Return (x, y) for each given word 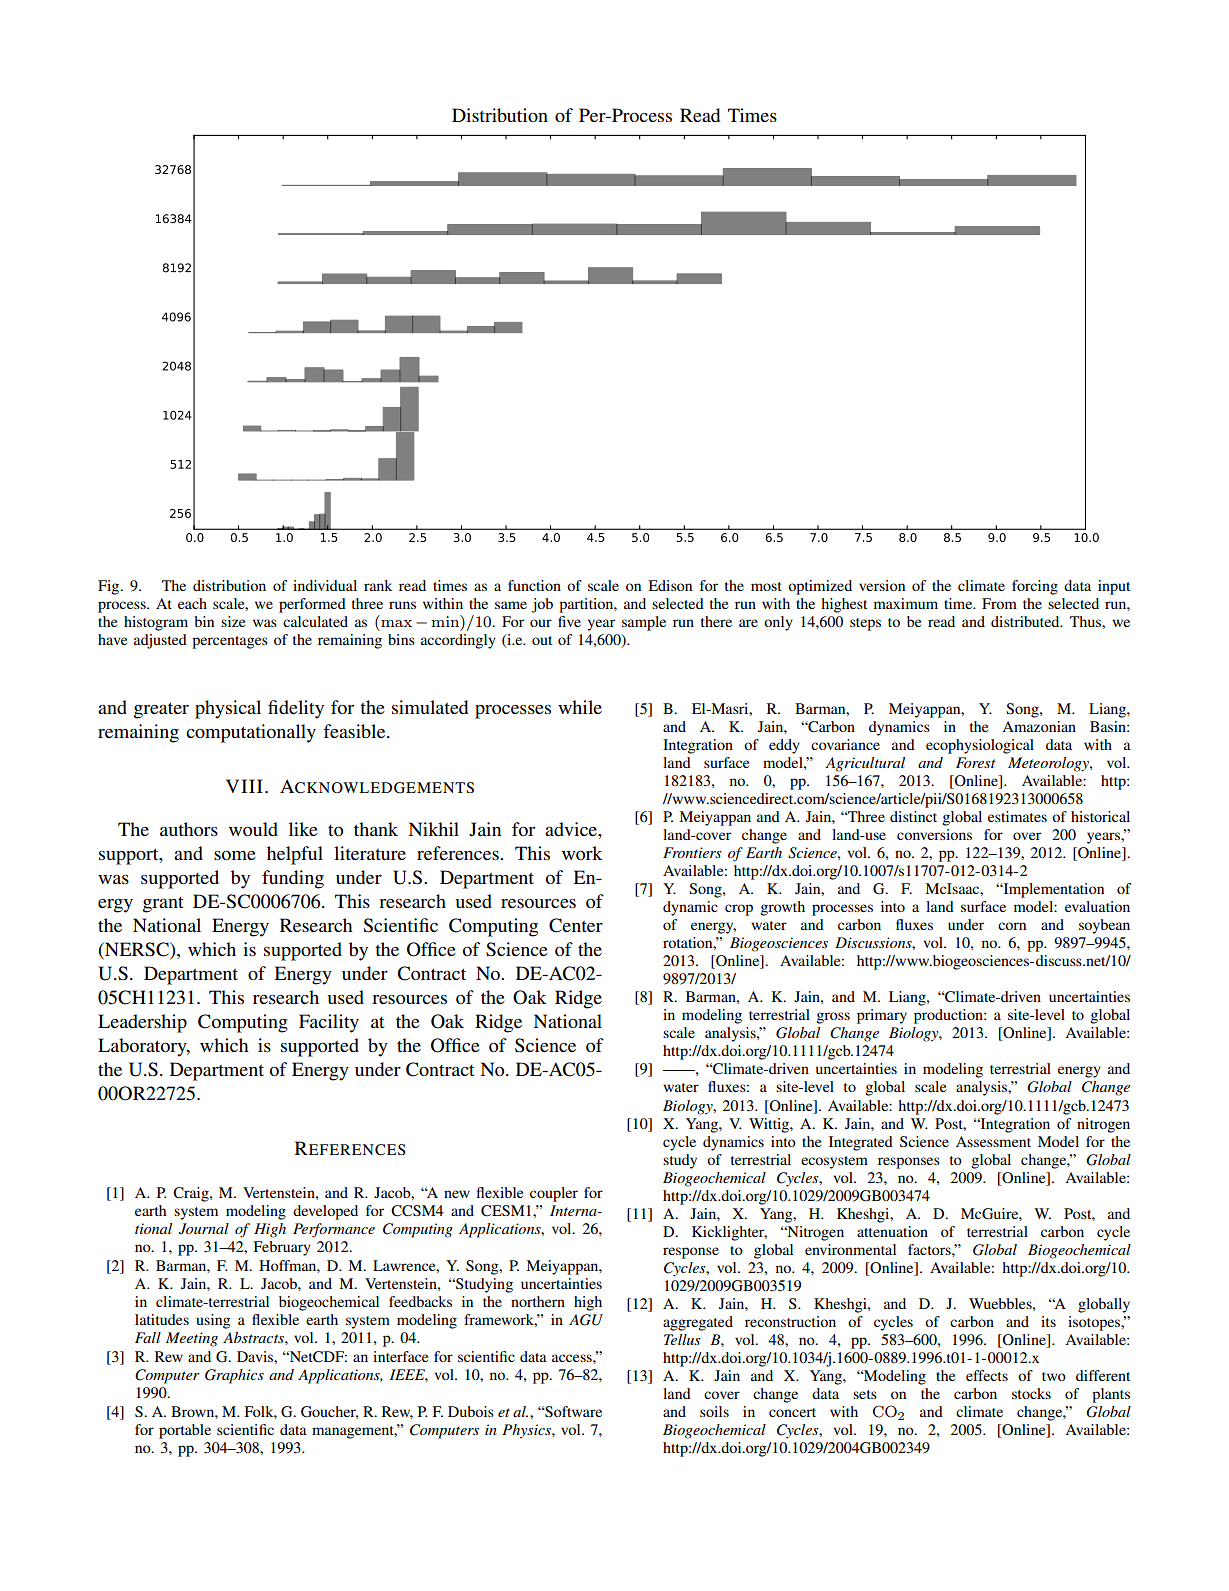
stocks (1031, 1393)
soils (714, 1411)
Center (576, 925)
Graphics (234, 1376)
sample (644, 623)
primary (882, 1016)
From (999, 603)
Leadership (142, 1023)
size (233, 621)
